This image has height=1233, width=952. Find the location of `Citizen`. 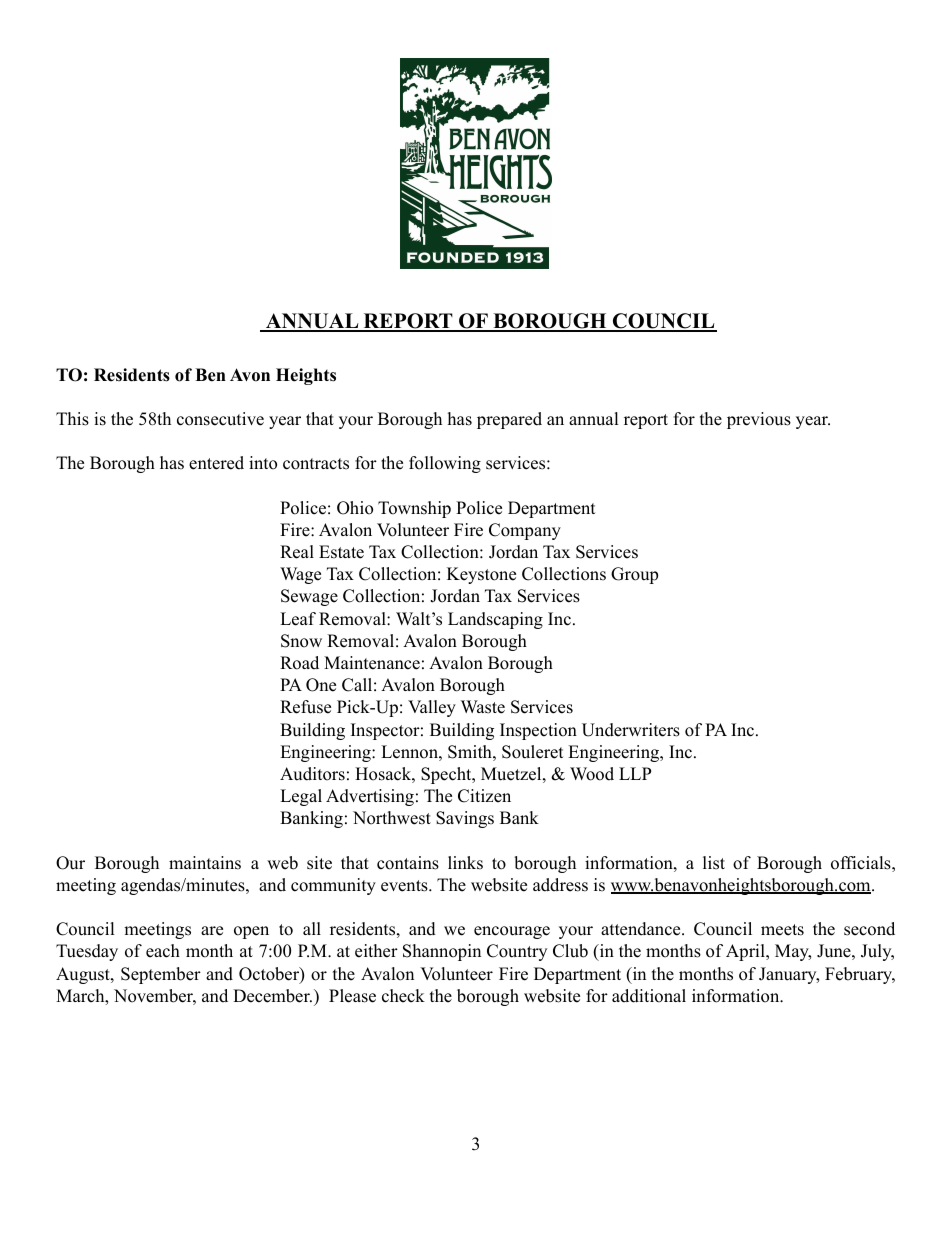

Citizen is located at coordinates (484, 796).
